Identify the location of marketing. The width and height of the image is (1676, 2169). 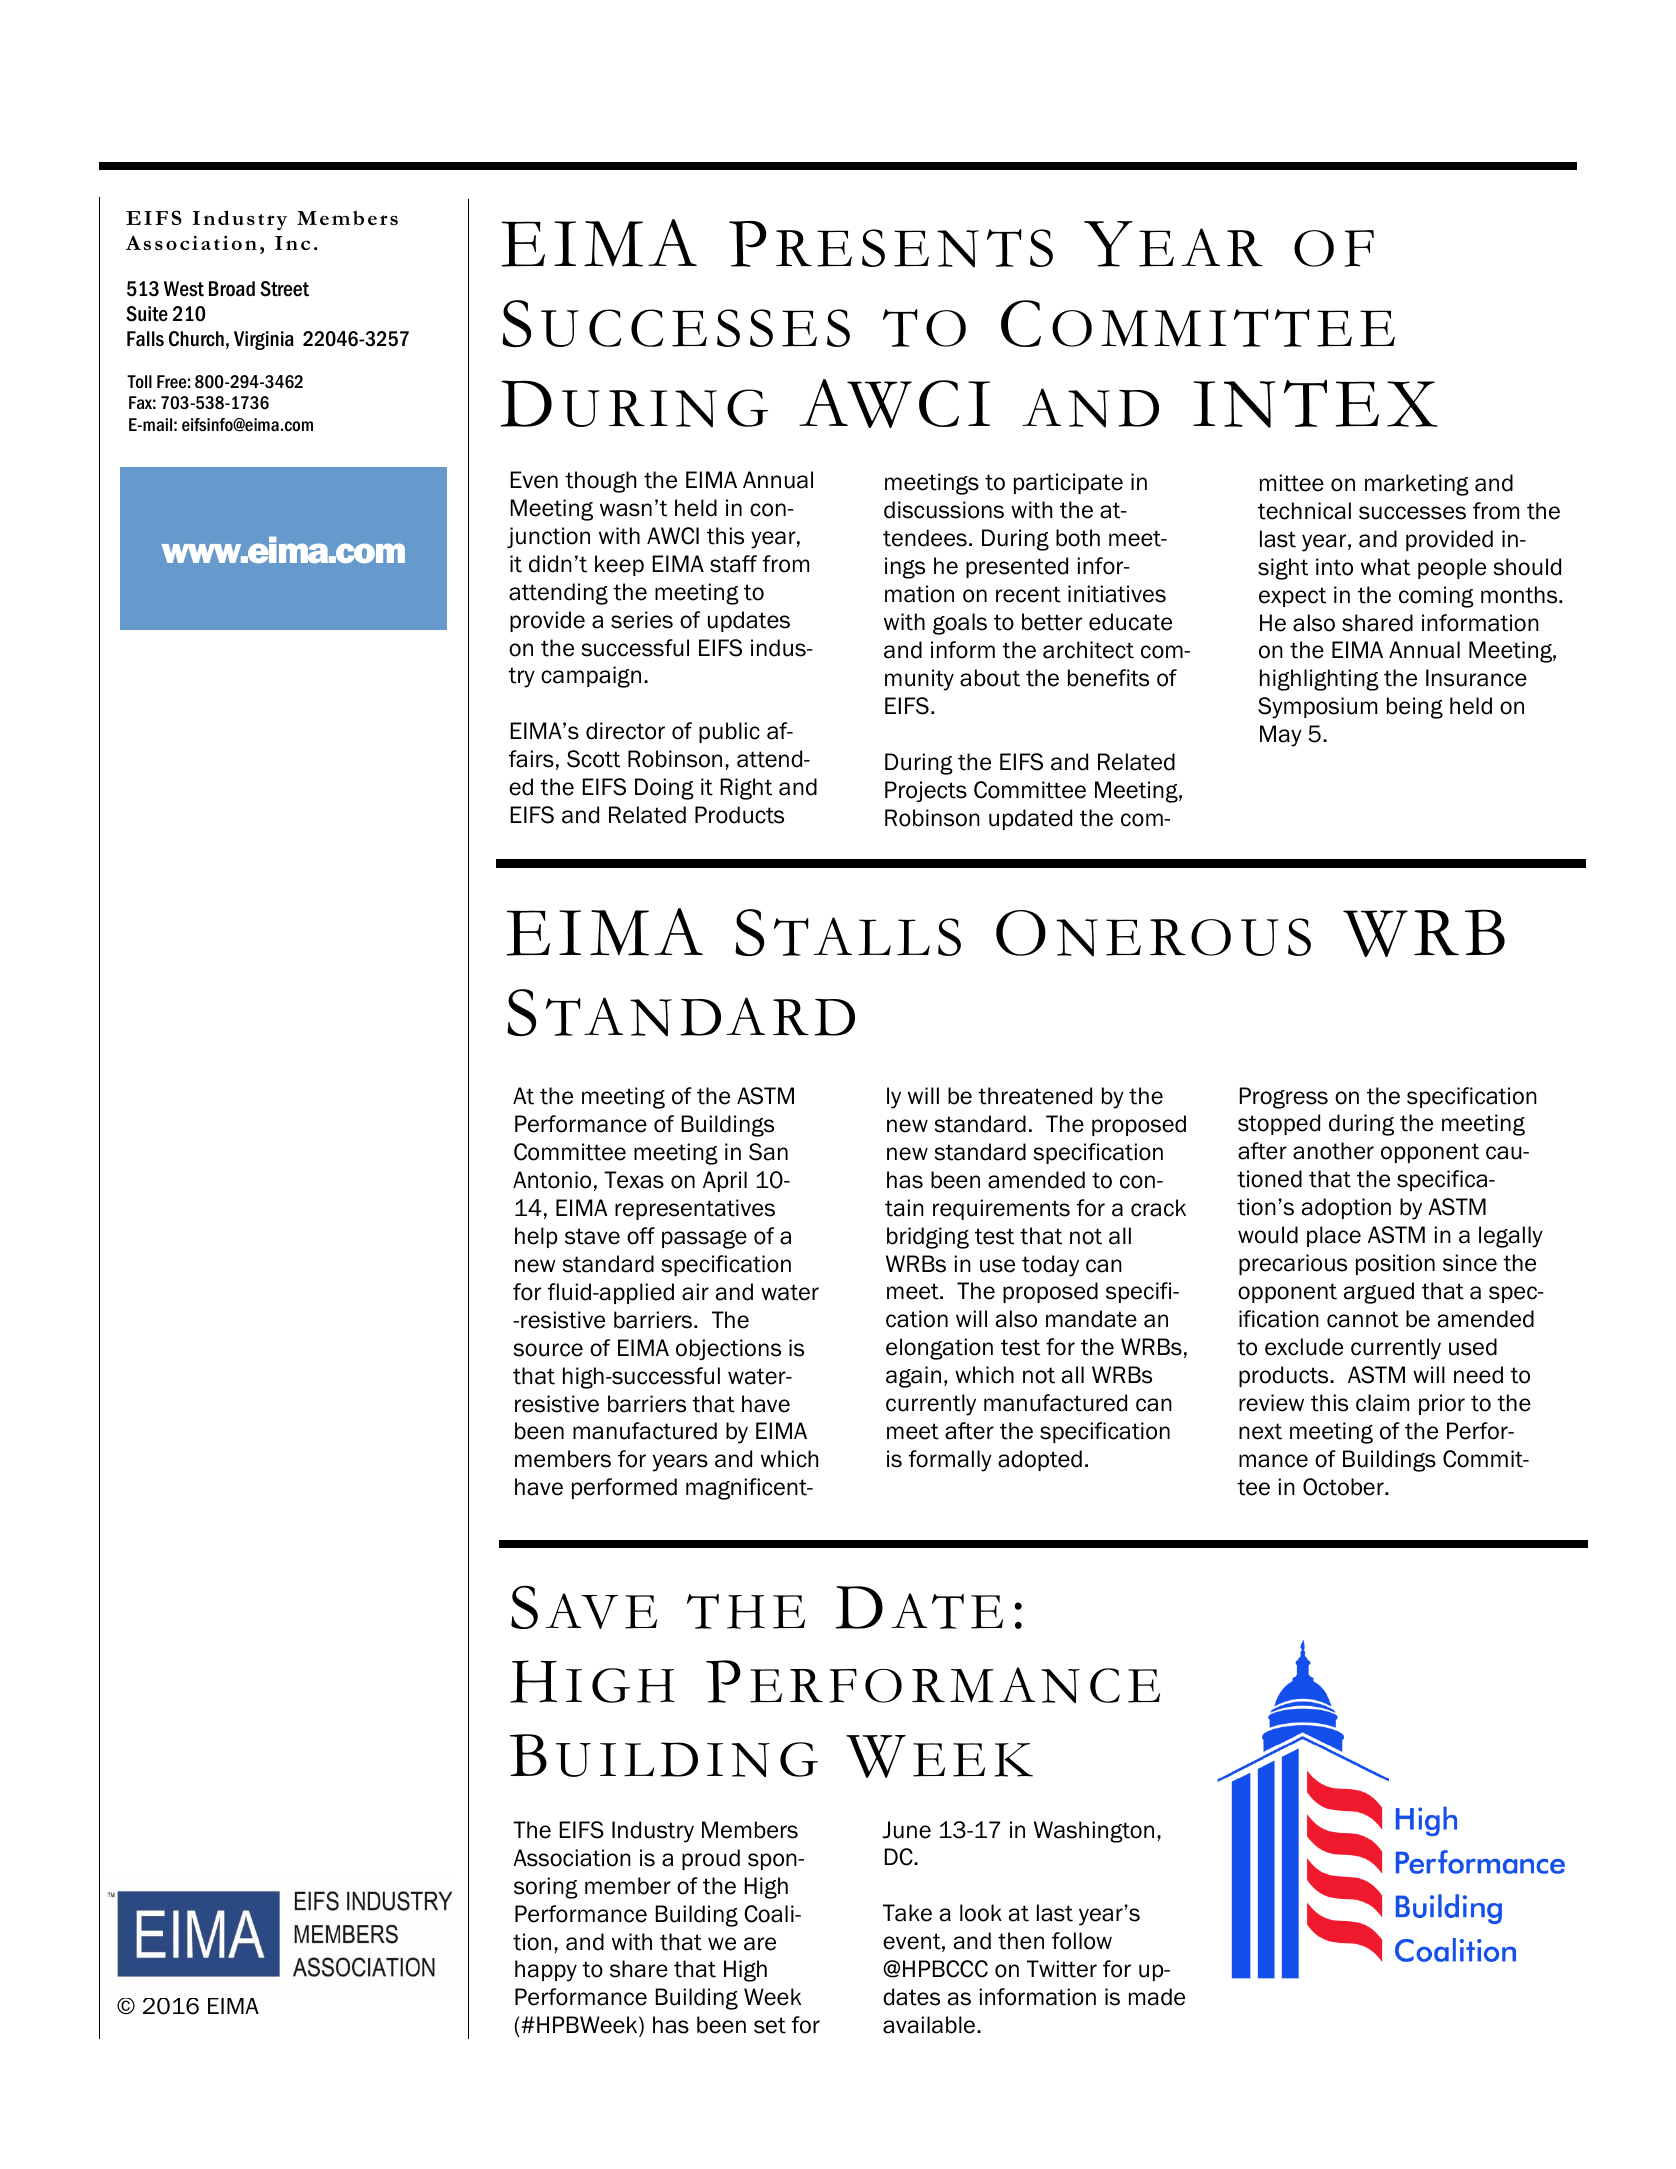
(1417, 485).
